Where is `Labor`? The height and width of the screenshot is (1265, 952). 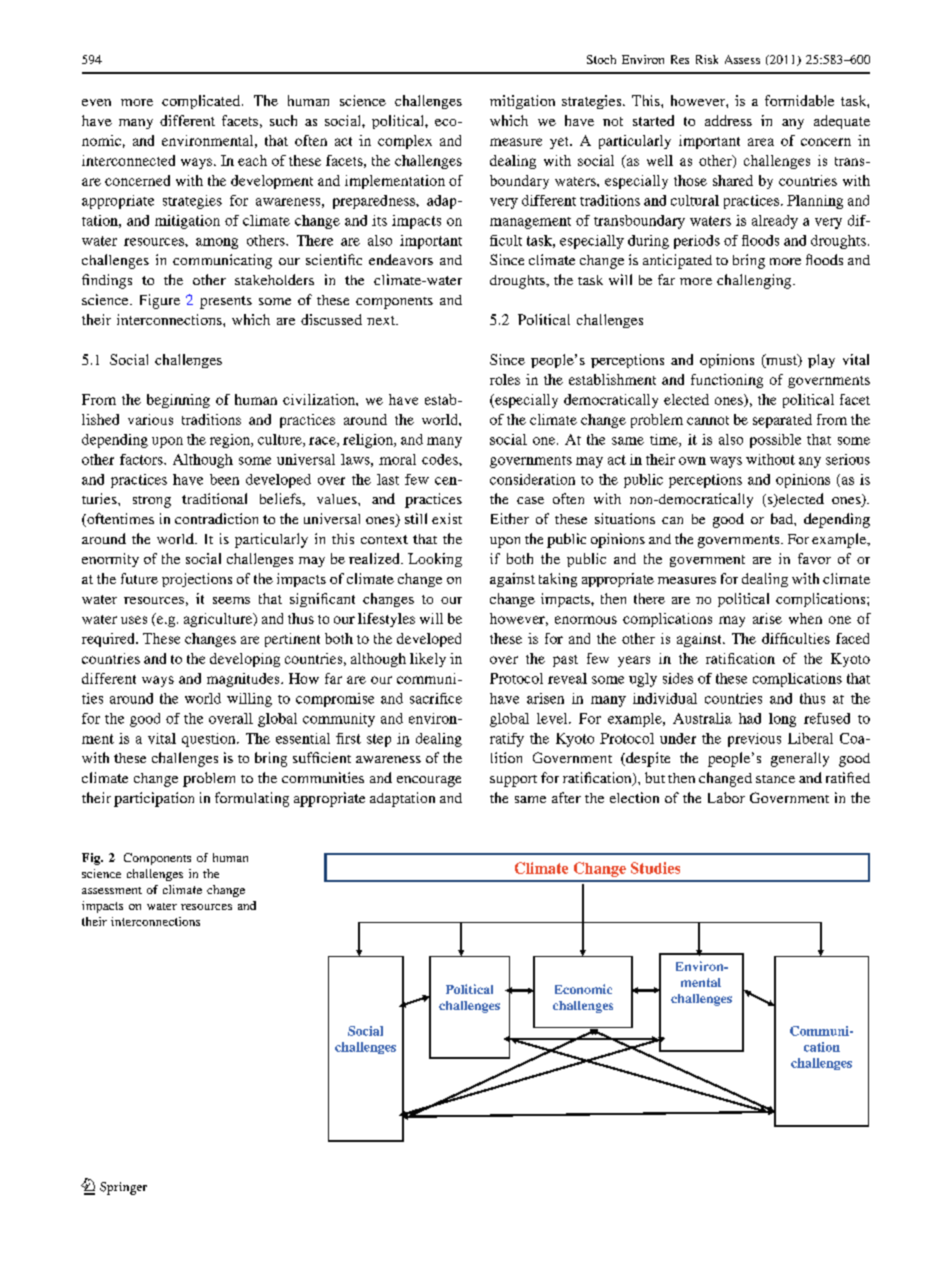
Labor is located at coordinates (726, 797).
